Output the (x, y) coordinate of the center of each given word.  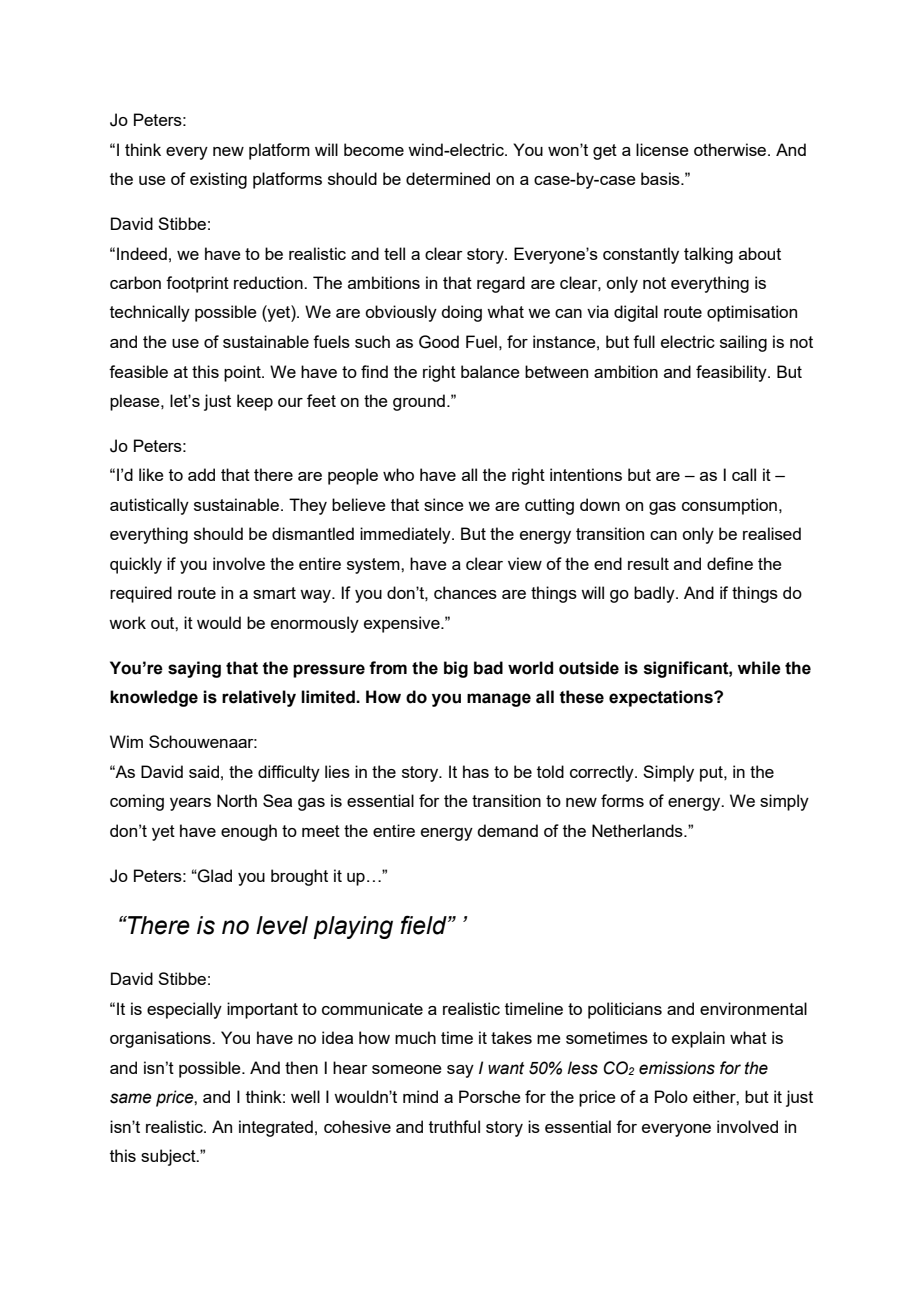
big (456, 669)
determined (448, 178)
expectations (662, 698)
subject (169, 1157)
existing (218, 180)
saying (194, 669)
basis (661, 178)
